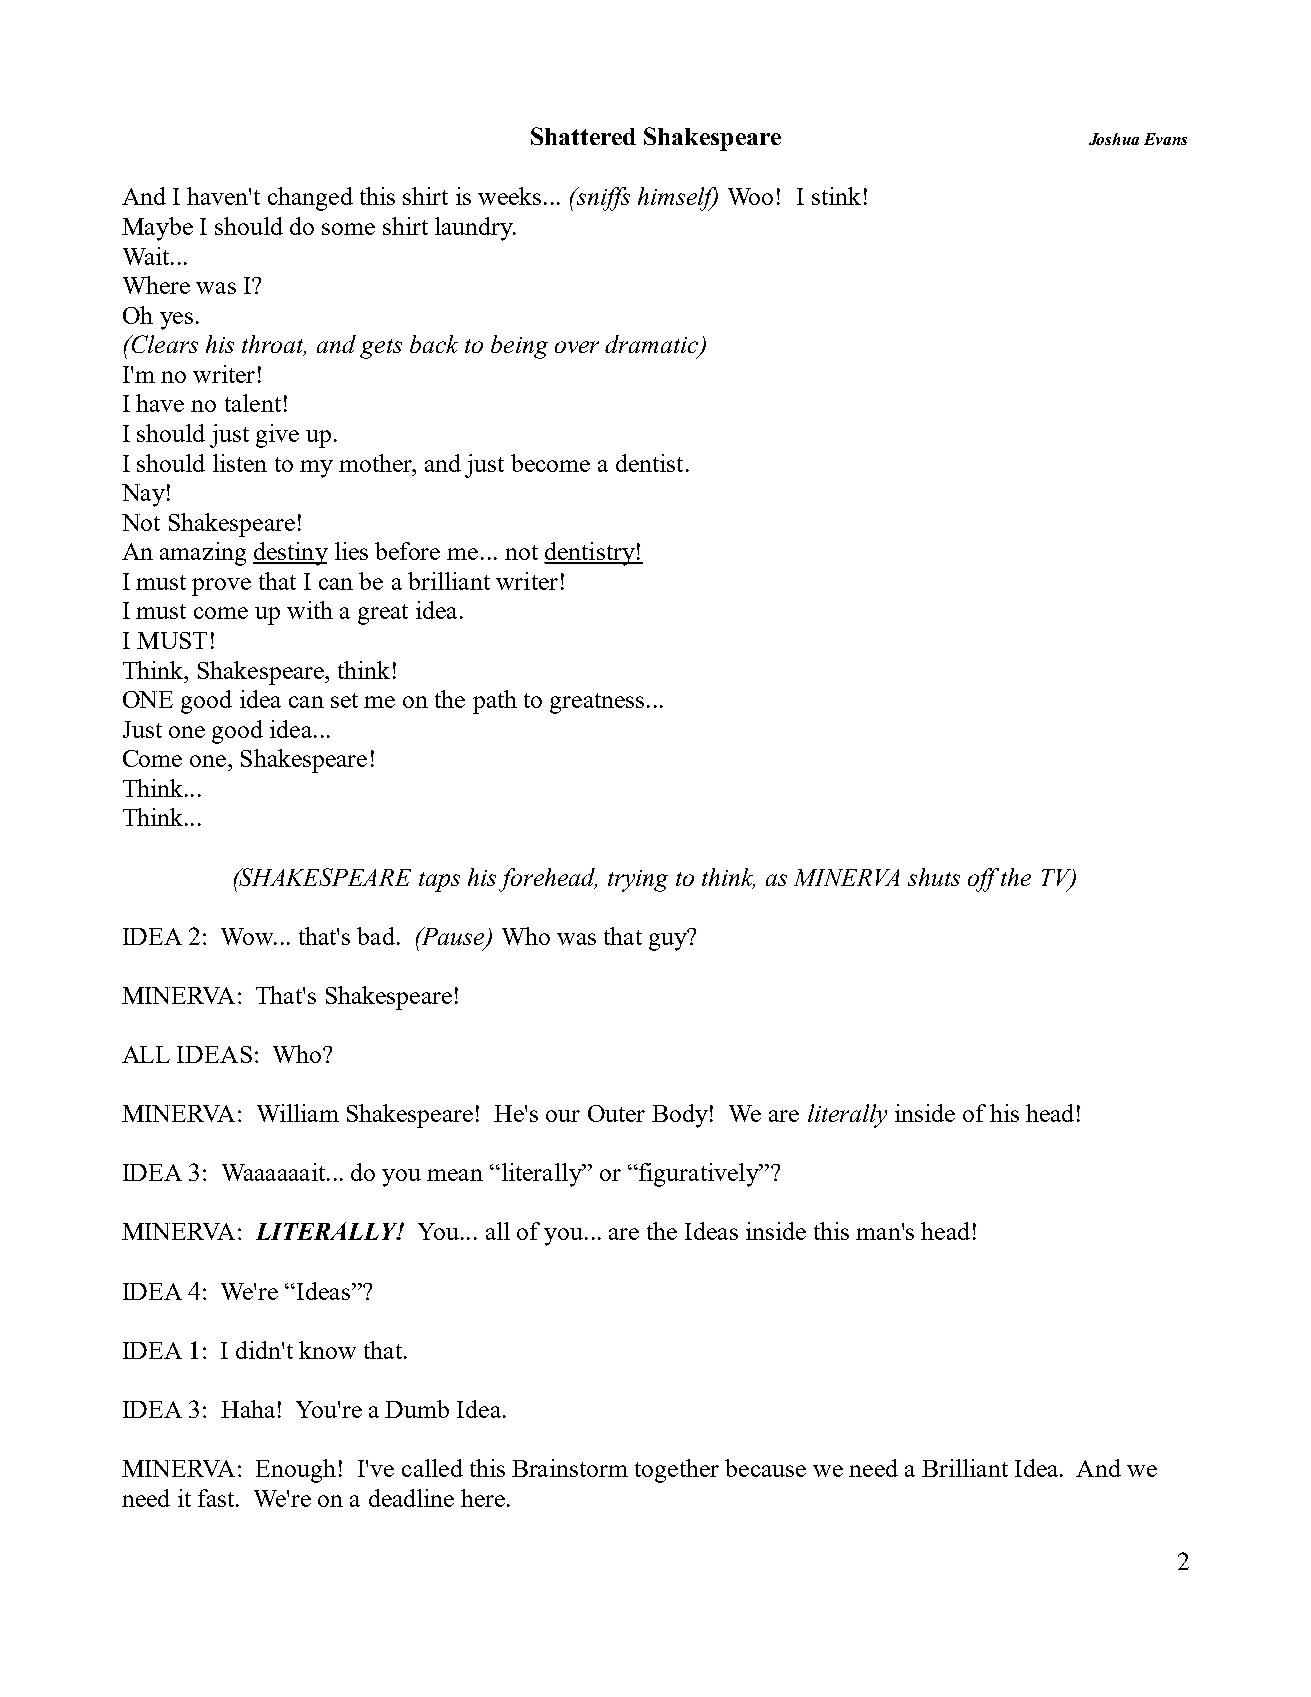 The height and width of the document is (1697, 1311). I want to click on Enough, so click(296, 1471).
